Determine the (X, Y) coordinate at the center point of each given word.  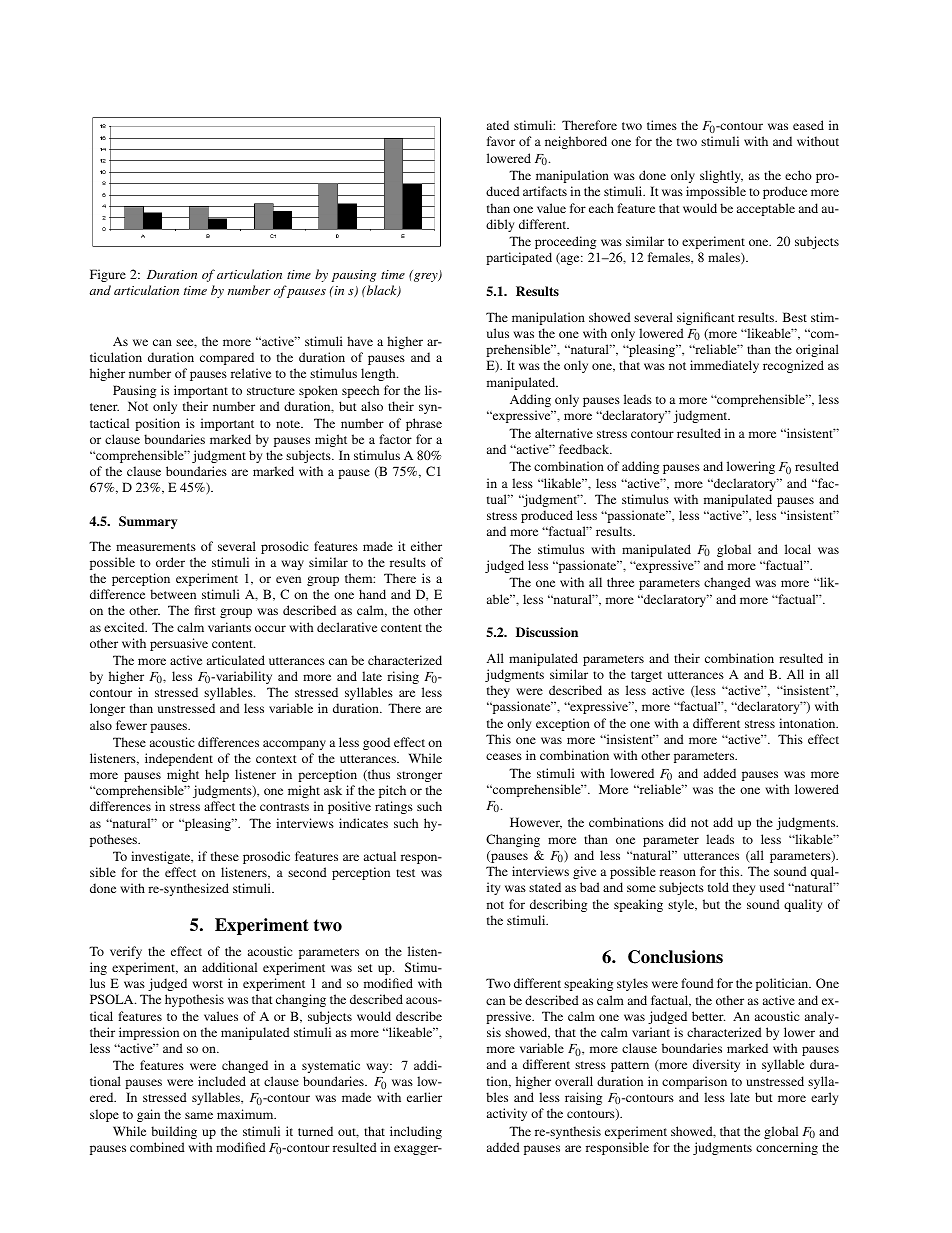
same (199, 1115)
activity (507, 1114)
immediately (724, 366)
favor (501, 141)
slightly (721, 176)
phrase (424, 424)
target (646, 676)
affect (219, 806)
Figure (108, 275)
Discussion (547, 632)
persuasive (179, 644)
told (718, 887)
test (405, 873)
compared (227, 358)
